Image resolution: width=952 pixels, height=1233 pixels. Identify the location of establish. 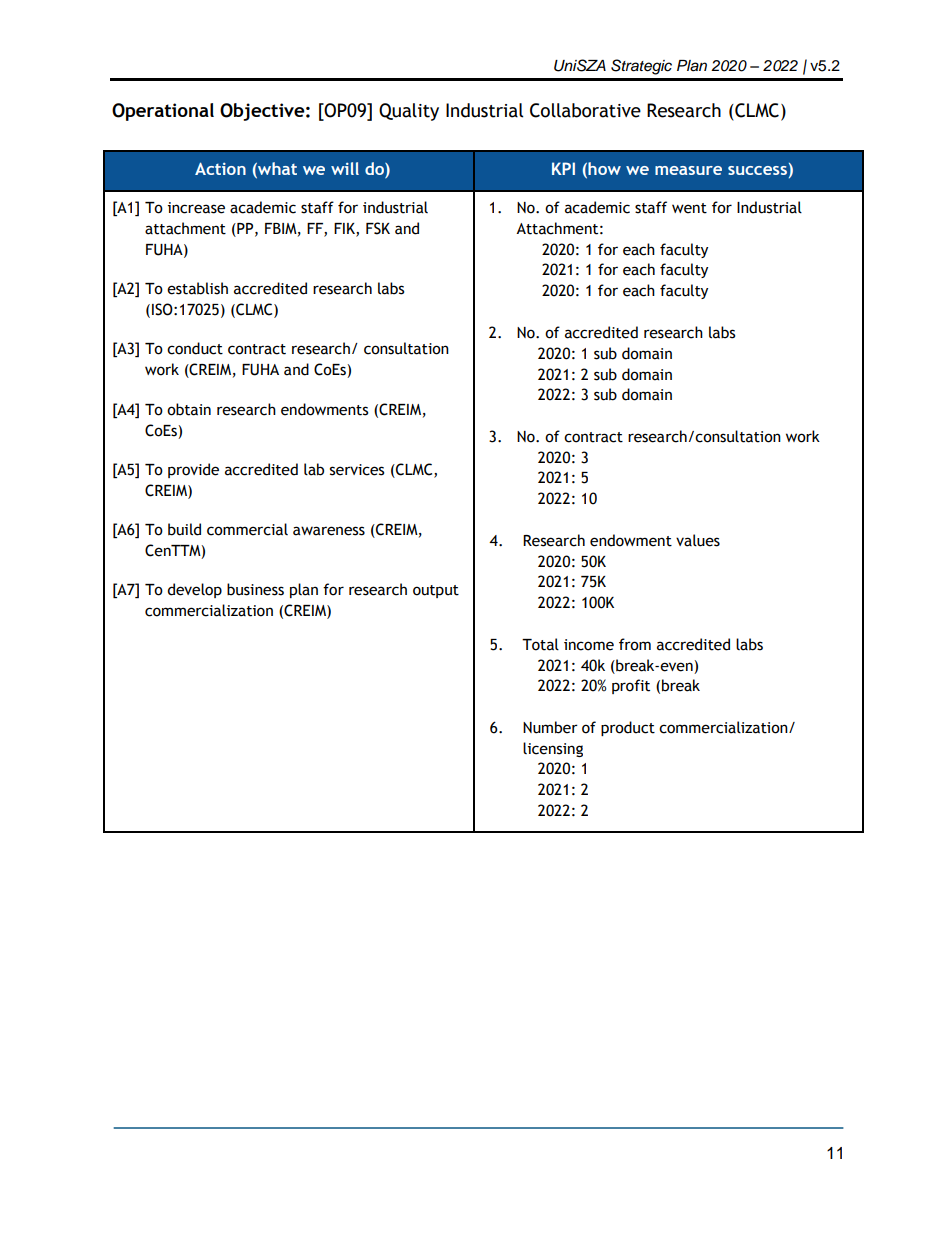
(197, 288).
